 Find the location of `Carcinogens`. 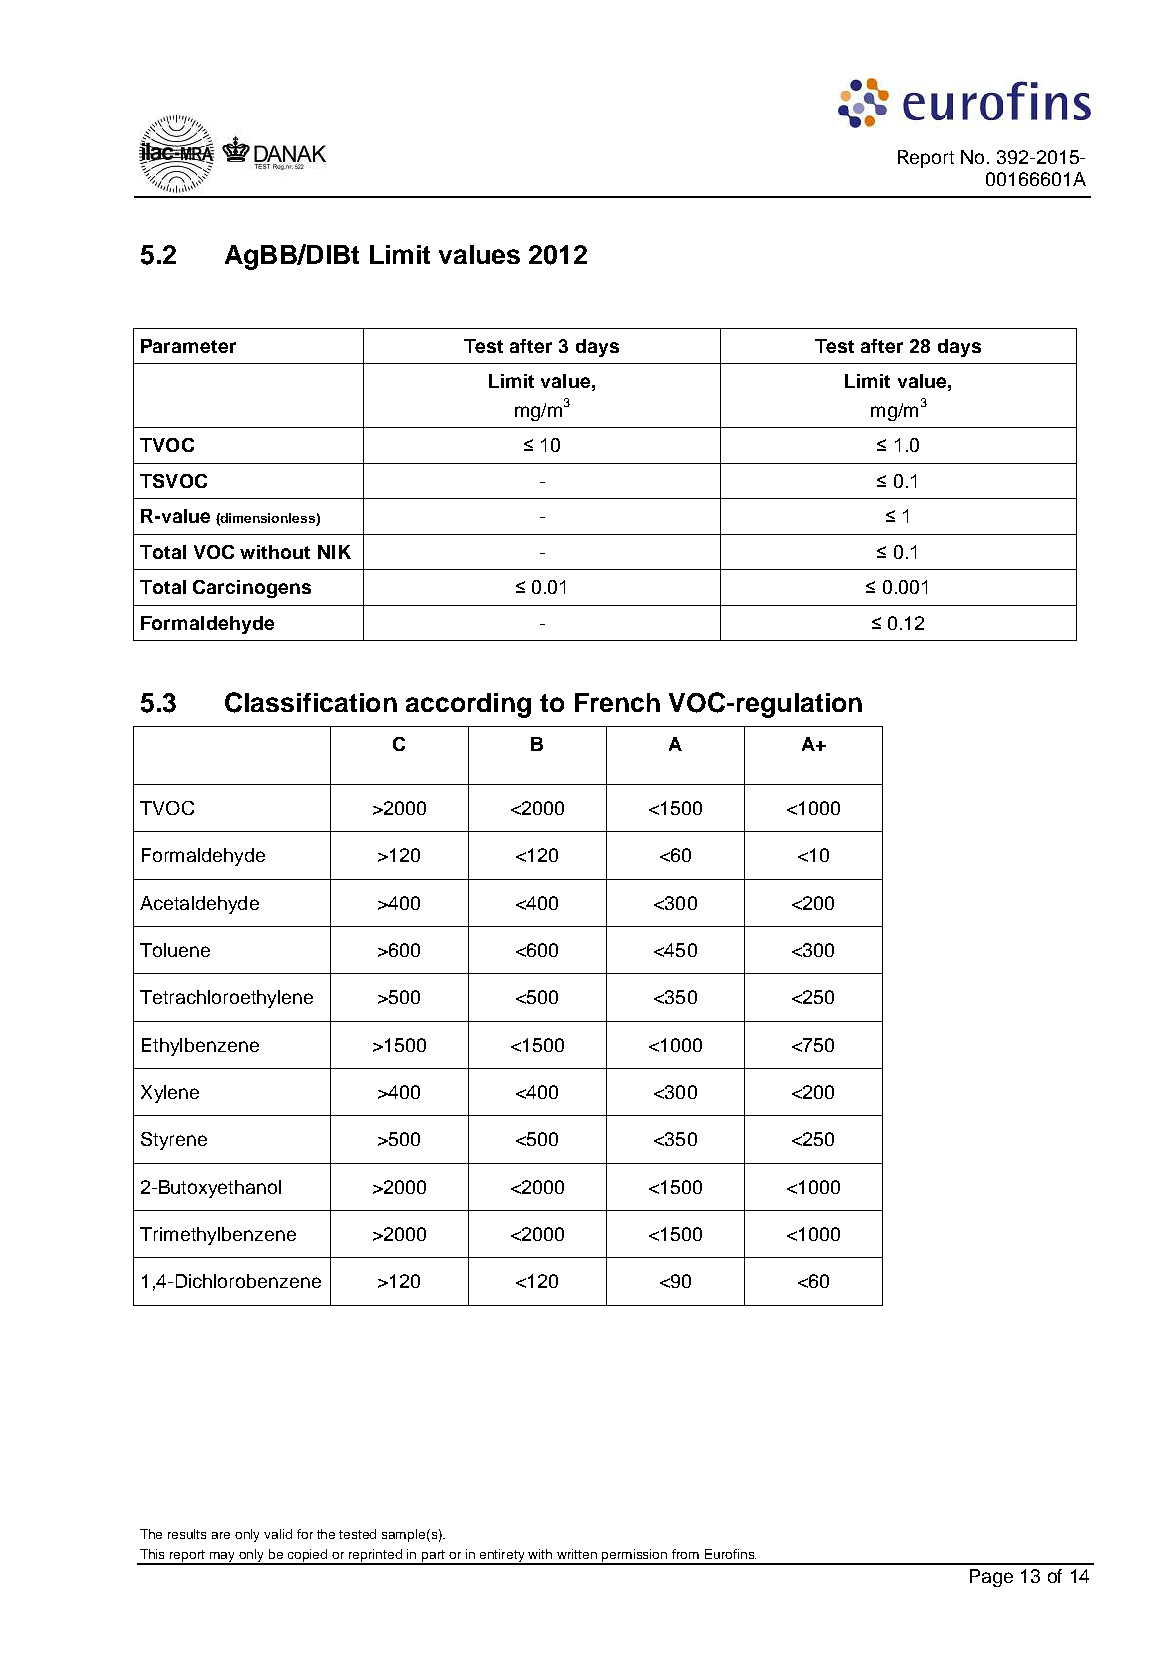

Carcinogens is located at coordinates (252, 589).
